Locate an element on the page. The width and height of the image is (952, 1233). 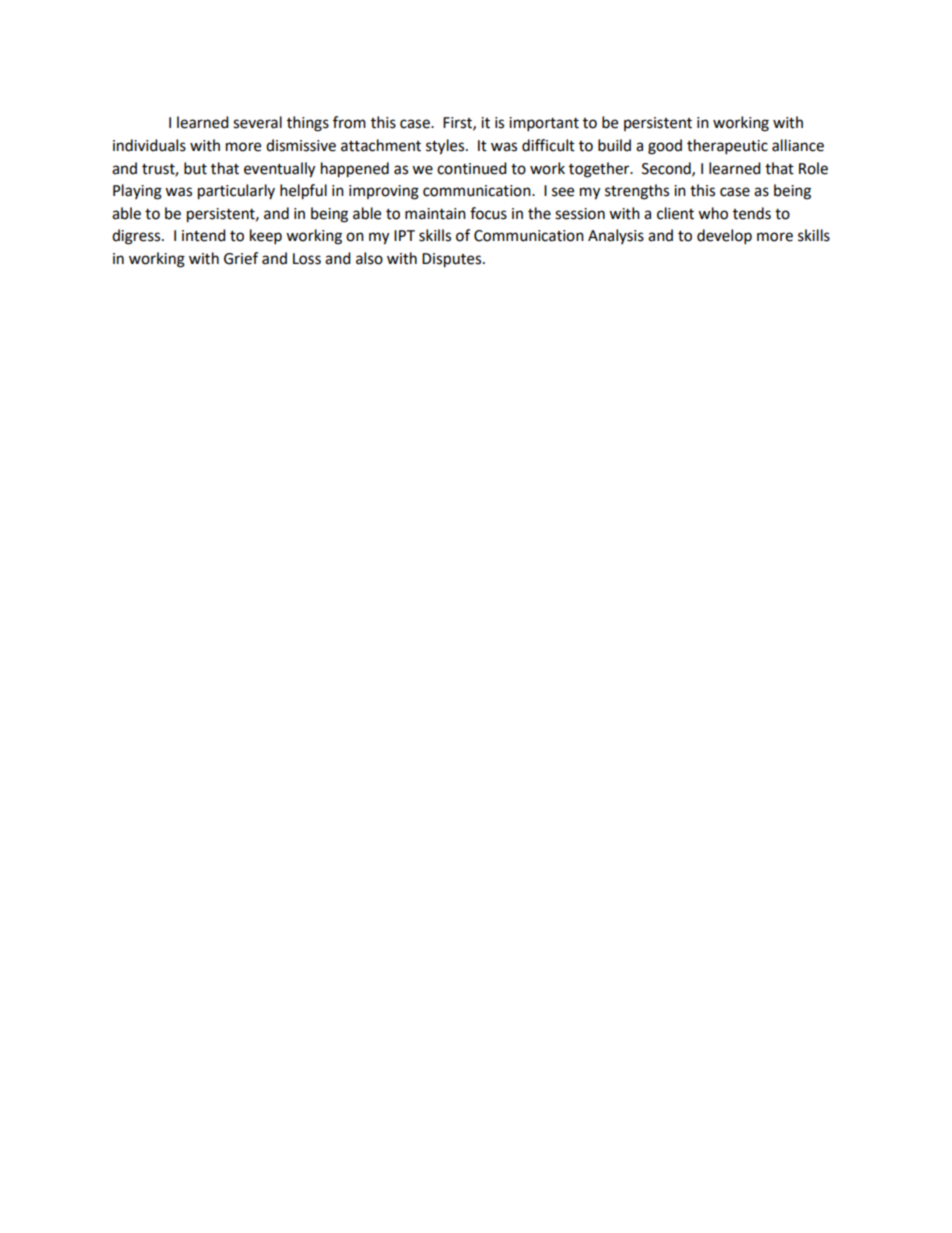
see is located at coordinates (563, 192).
